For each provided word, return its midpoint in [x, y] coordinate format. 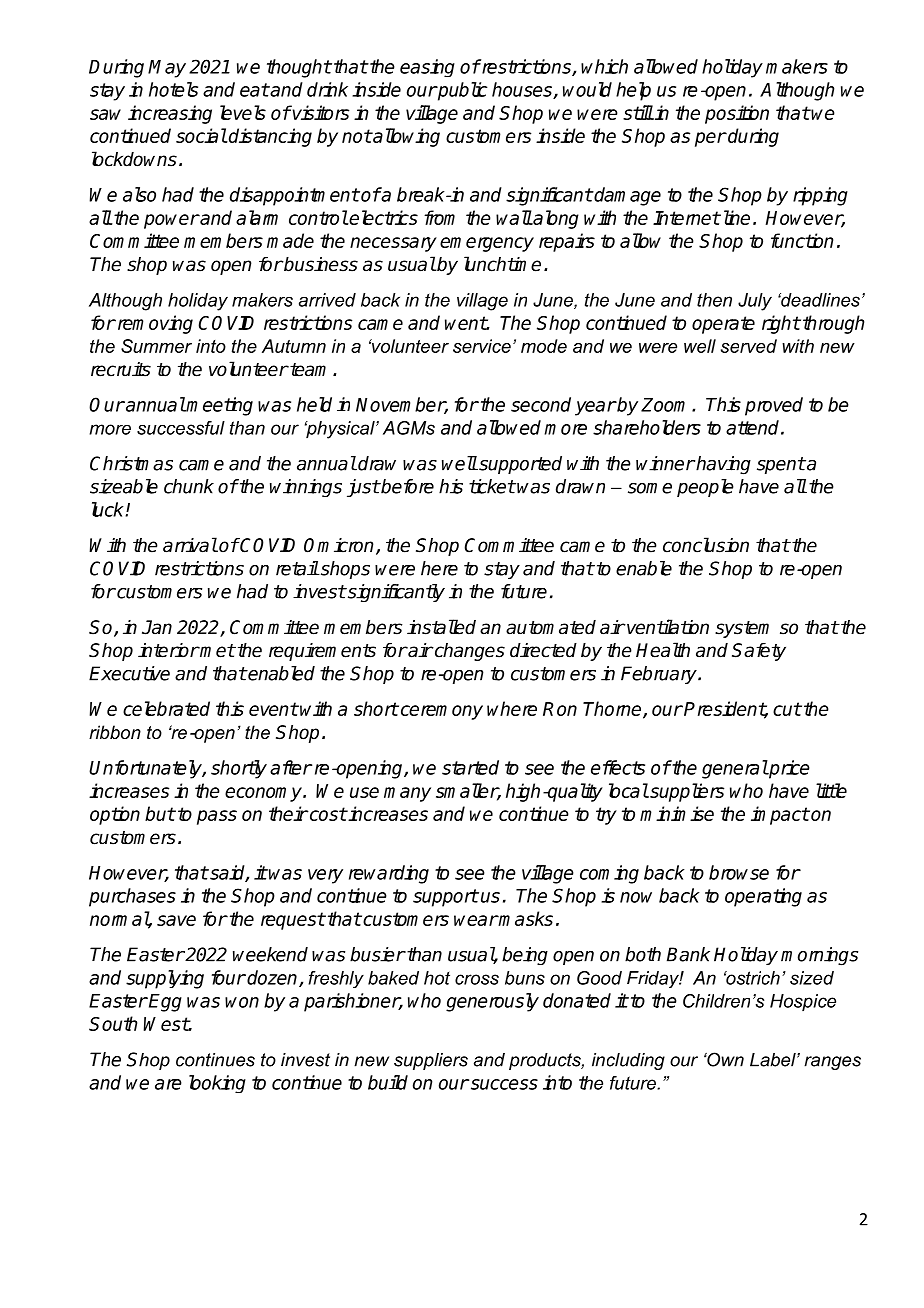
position [737, 114]
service [482, 346]
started [470, 767]
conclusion [706, 545]
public [462, 91]
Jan [157, 627]
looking [217, 1084]
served [749, 346]
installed [441, 627]
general [735, 769]
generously [492, 1002]
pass [217, 817]
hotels [173, 89]
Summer [156, 346]
